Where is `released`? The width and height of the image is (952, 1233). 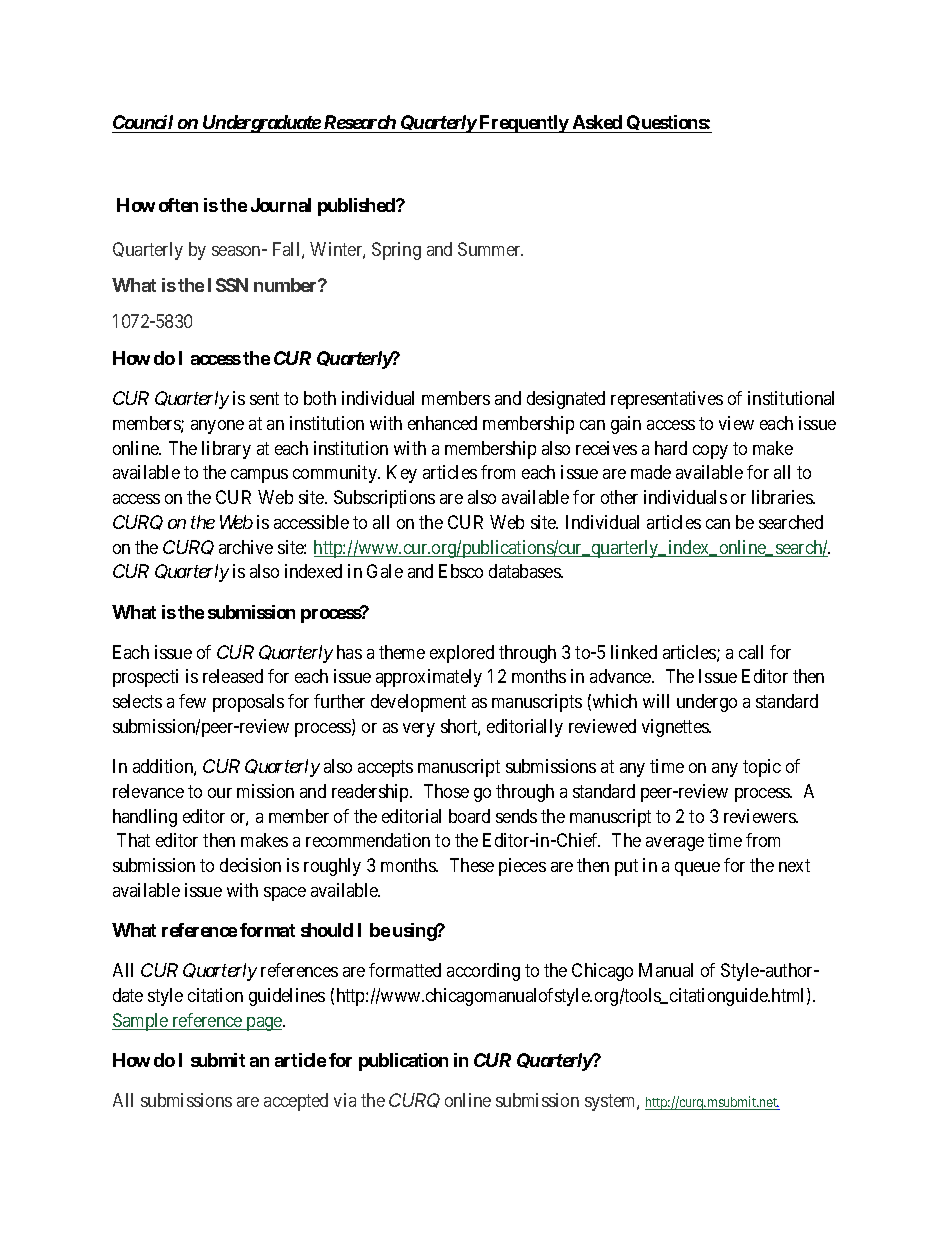 released is located at coordinates (233, 676).
